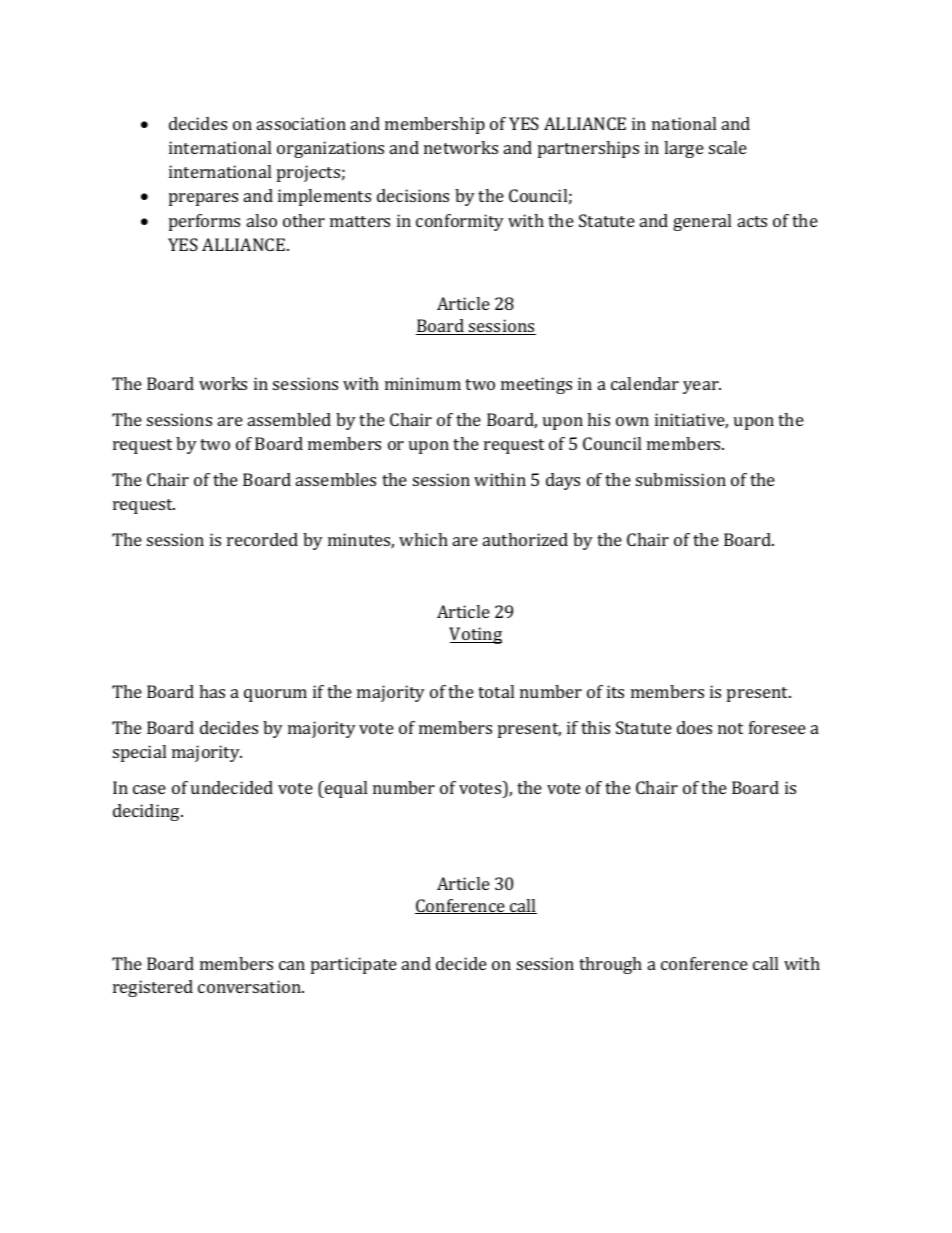 This document has height=1233, width=952. Describe the element at coordinates (681, 479) in the document. I see `submission` at that location.
